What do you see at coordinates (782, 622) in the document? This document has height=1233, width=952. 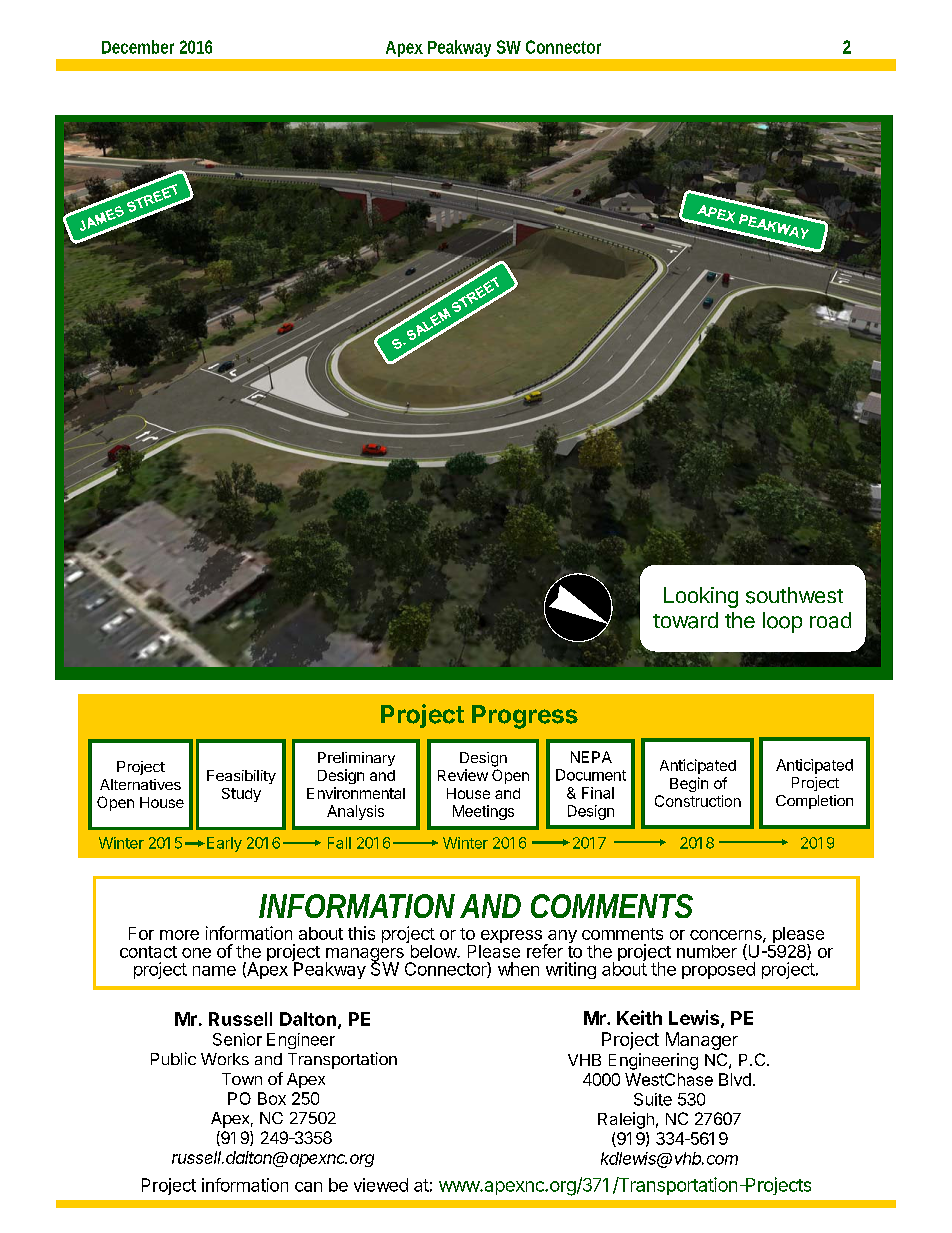 I see `loop` at bounding box center [782, 622].
